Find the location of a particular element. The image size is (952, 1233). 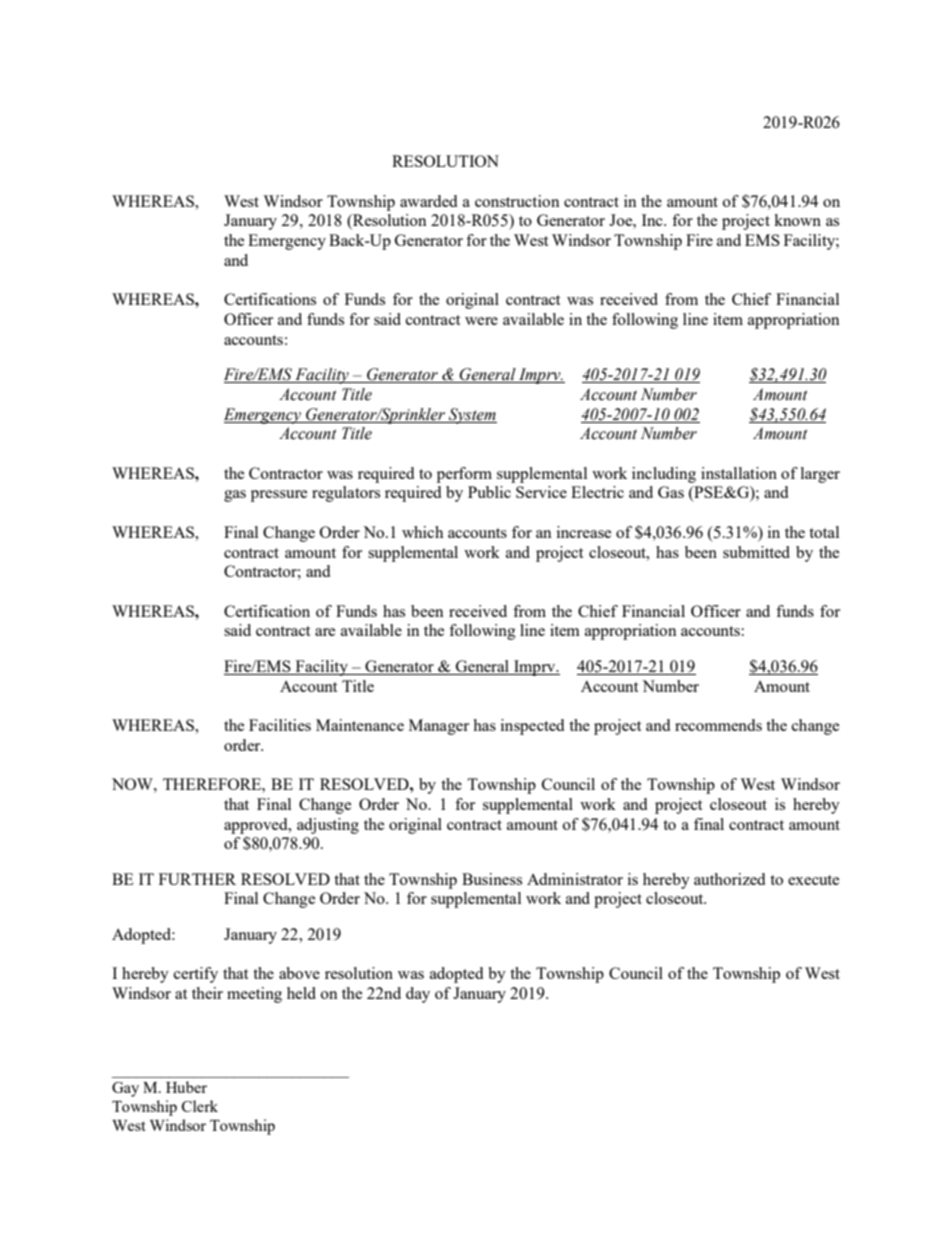

are is located at coordinates (325, 632).
